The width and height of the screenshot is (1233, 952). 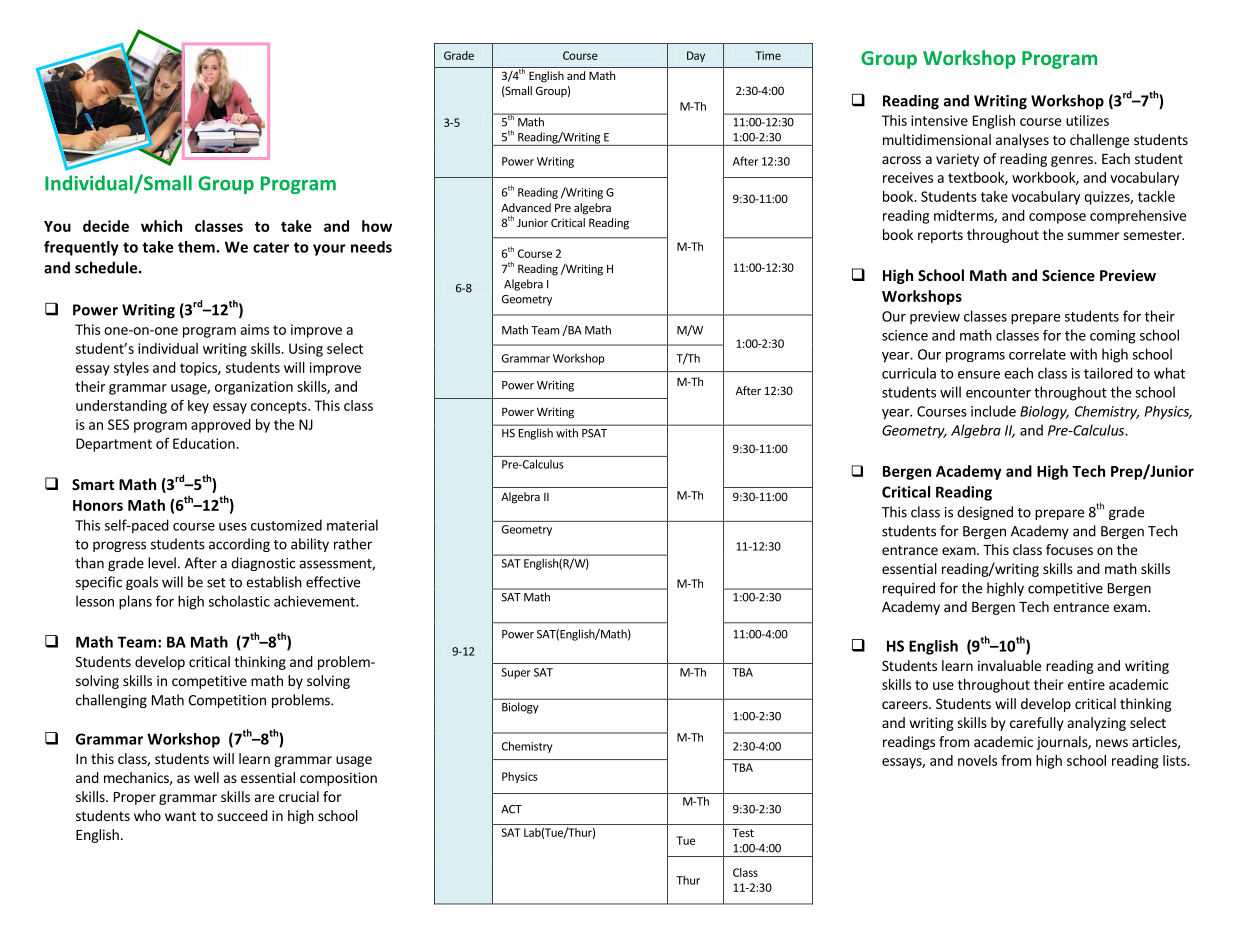 I want to click on invaluable, so click(x=1009, y=665).
